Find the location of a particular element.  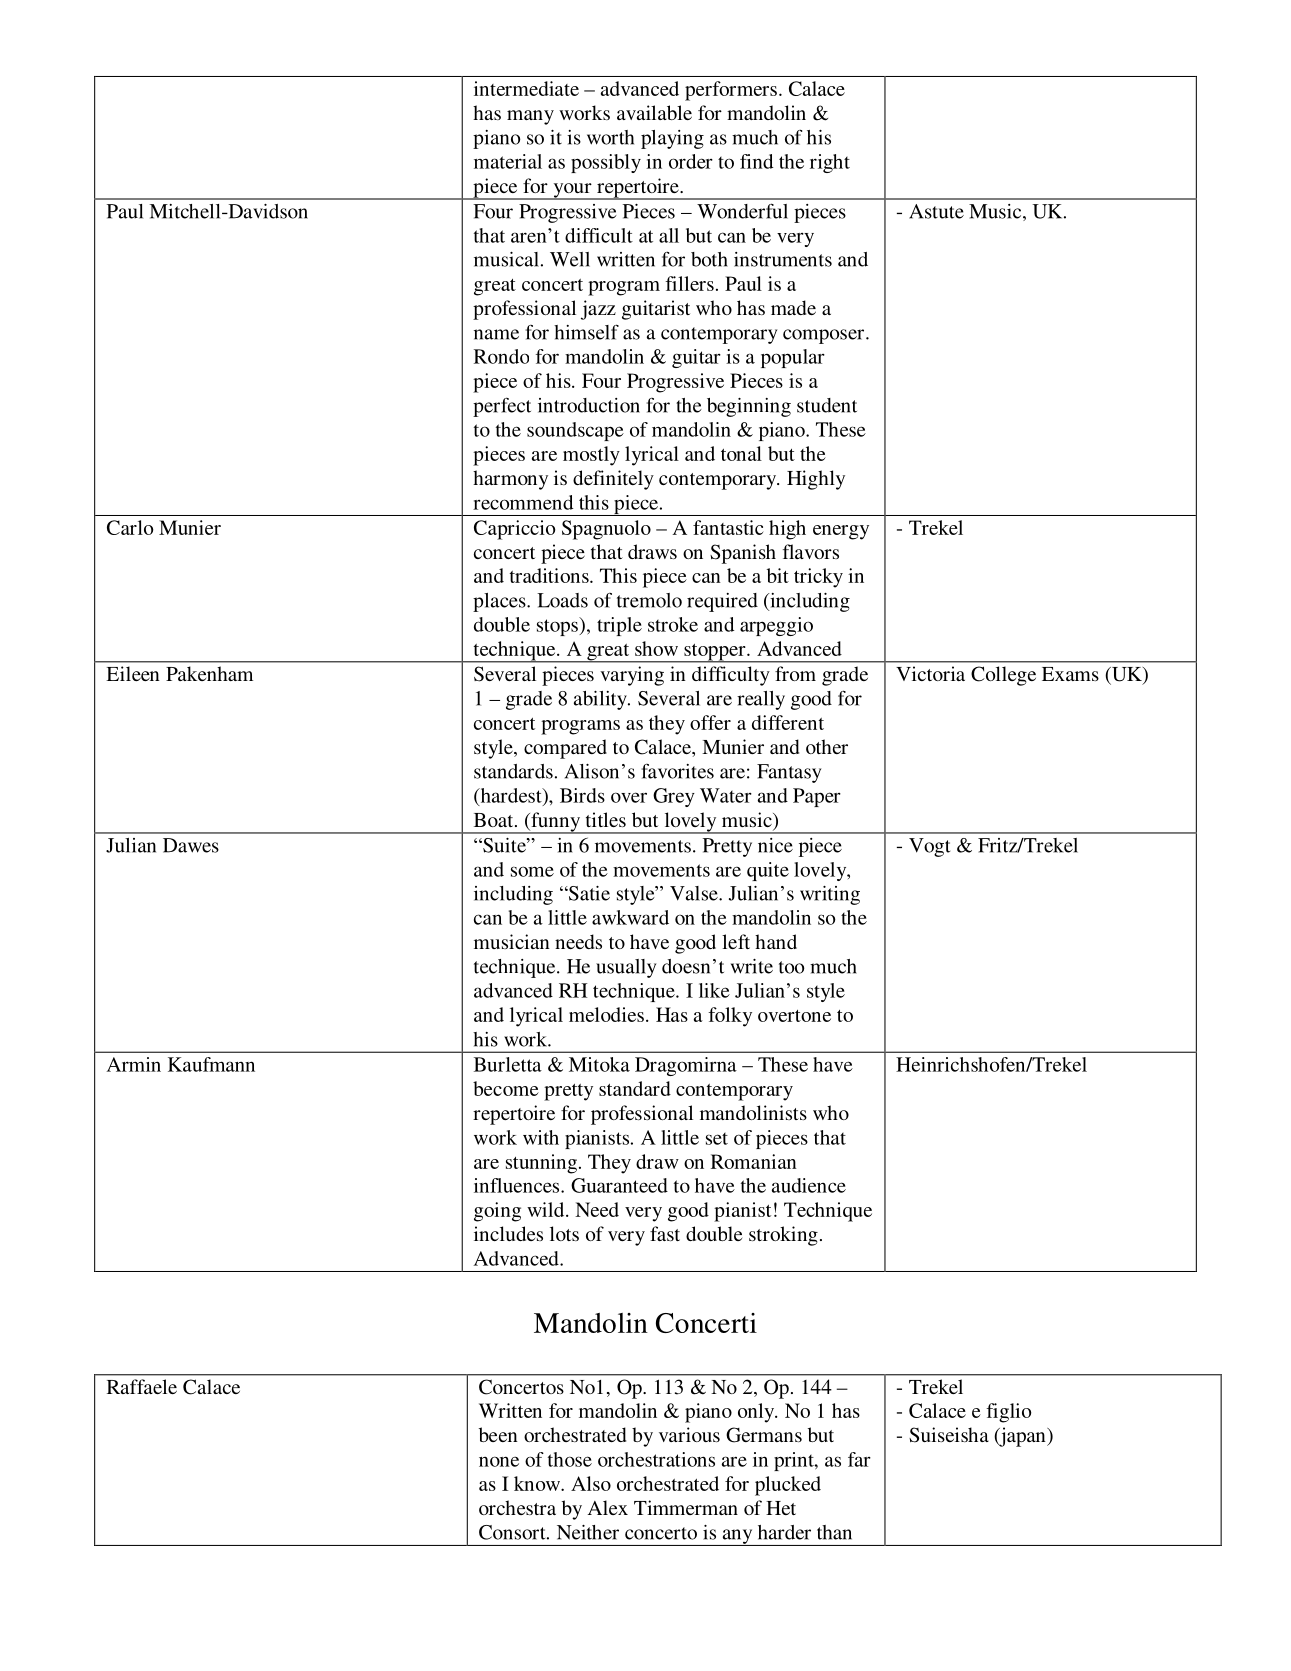

worth is located at coordinates (610, 137).
